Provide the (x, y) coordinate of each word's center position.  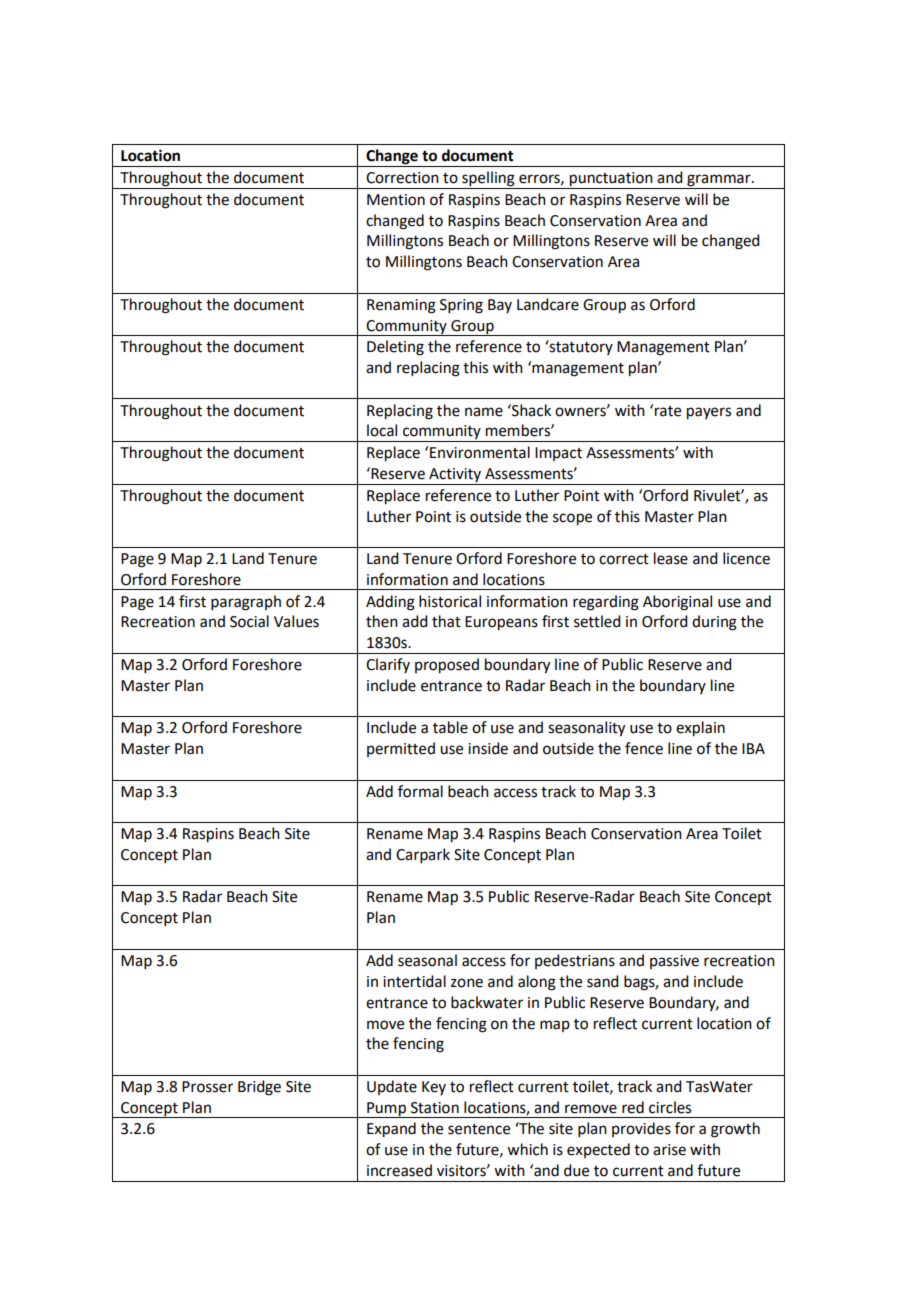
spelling (488, 180)
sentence (479, 1129)
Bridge (259, 1088)
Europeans (501, 623)
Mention (396, 200)
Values (296, 621)
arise (669, 1150)
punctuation (611, 180)
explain (700, 729)
